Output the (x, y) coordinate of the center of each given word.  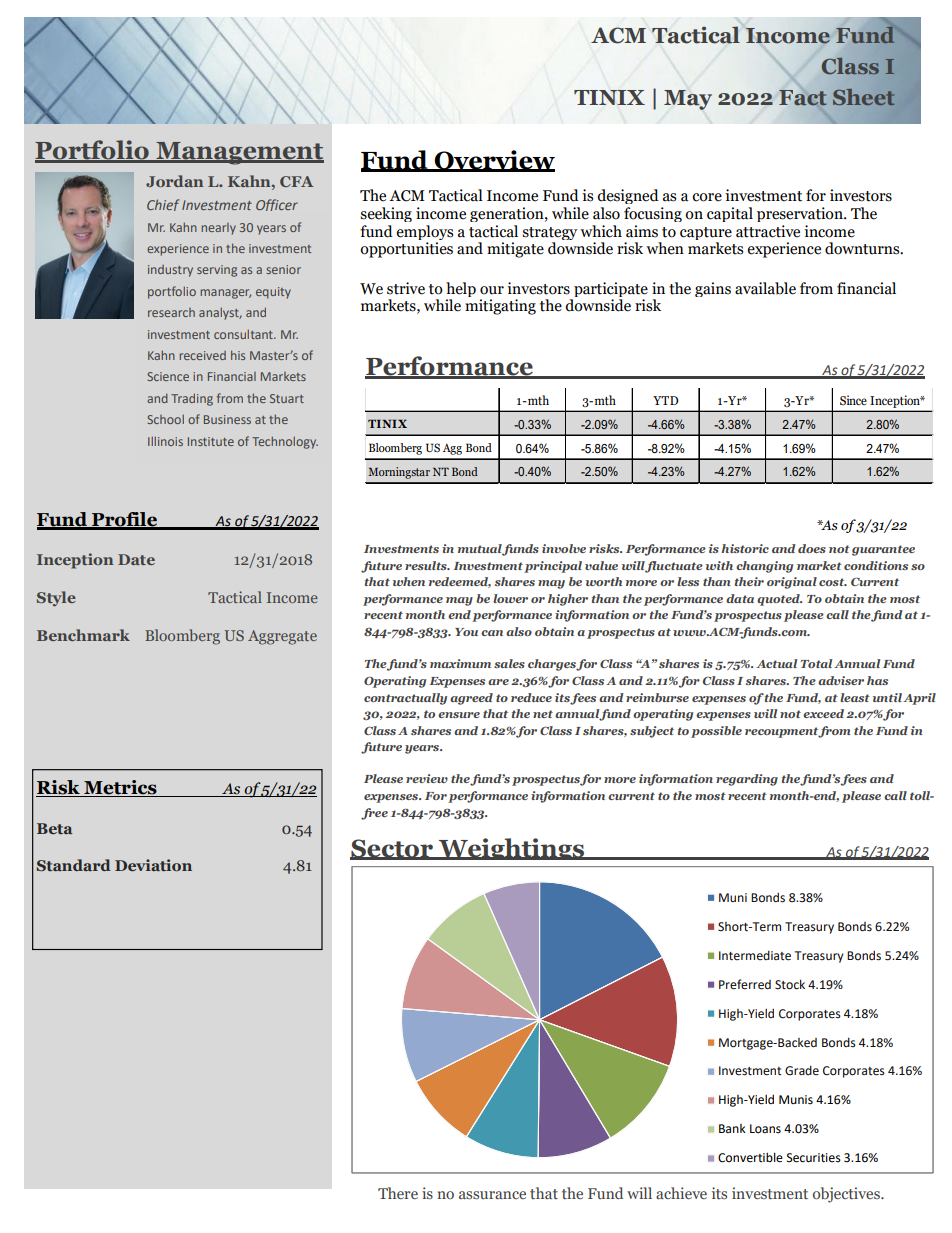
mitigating (500, 307)
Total (816, 663)
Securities (814, 1158)
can (492, 633)
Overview (493, 160)
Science (168, 376)
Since (853, 400)
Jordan (174, 181)
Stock (790, 985)
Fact (803, 98)
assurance (492, 1195)
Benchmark (83, 635)
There (398, 1193)
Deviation (153, 865)
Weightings (511, 849)
